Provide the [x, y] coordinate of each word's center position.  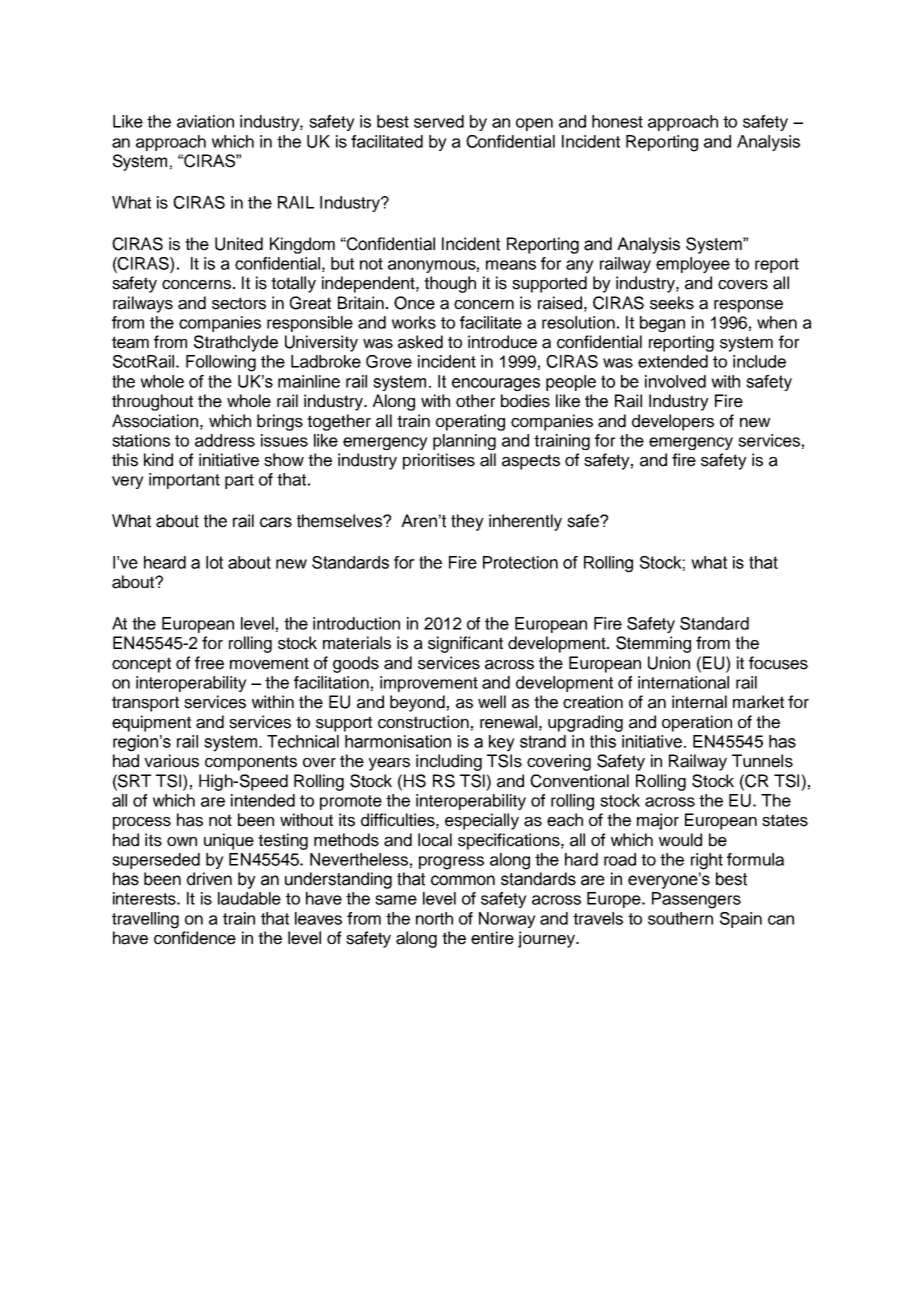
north [434, 918]
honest [617, 121]
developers [673, 422]
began [662, 324]
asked [420, 342]
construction [423, 722]
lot [214, 562]
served [439, 121]
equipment [151, 723]
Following [221, 363]
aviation [205, 121]
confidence [195, 938]
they [467, 522]
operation [697, 723]
